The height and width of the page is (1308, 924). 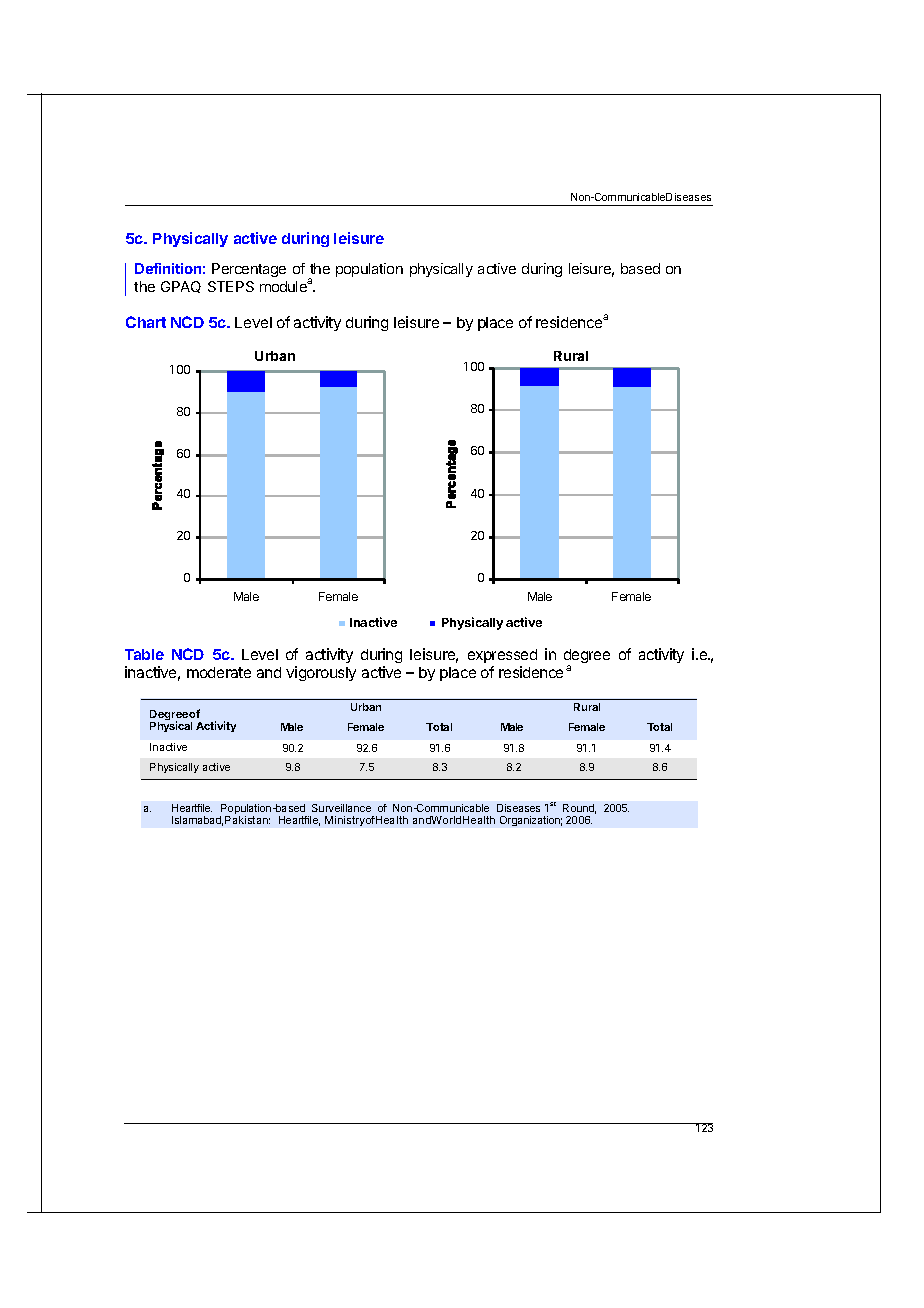 What do you see at coordinates (531, 821) in the page?
I see `Organization` at bounding box center [531, 821].
